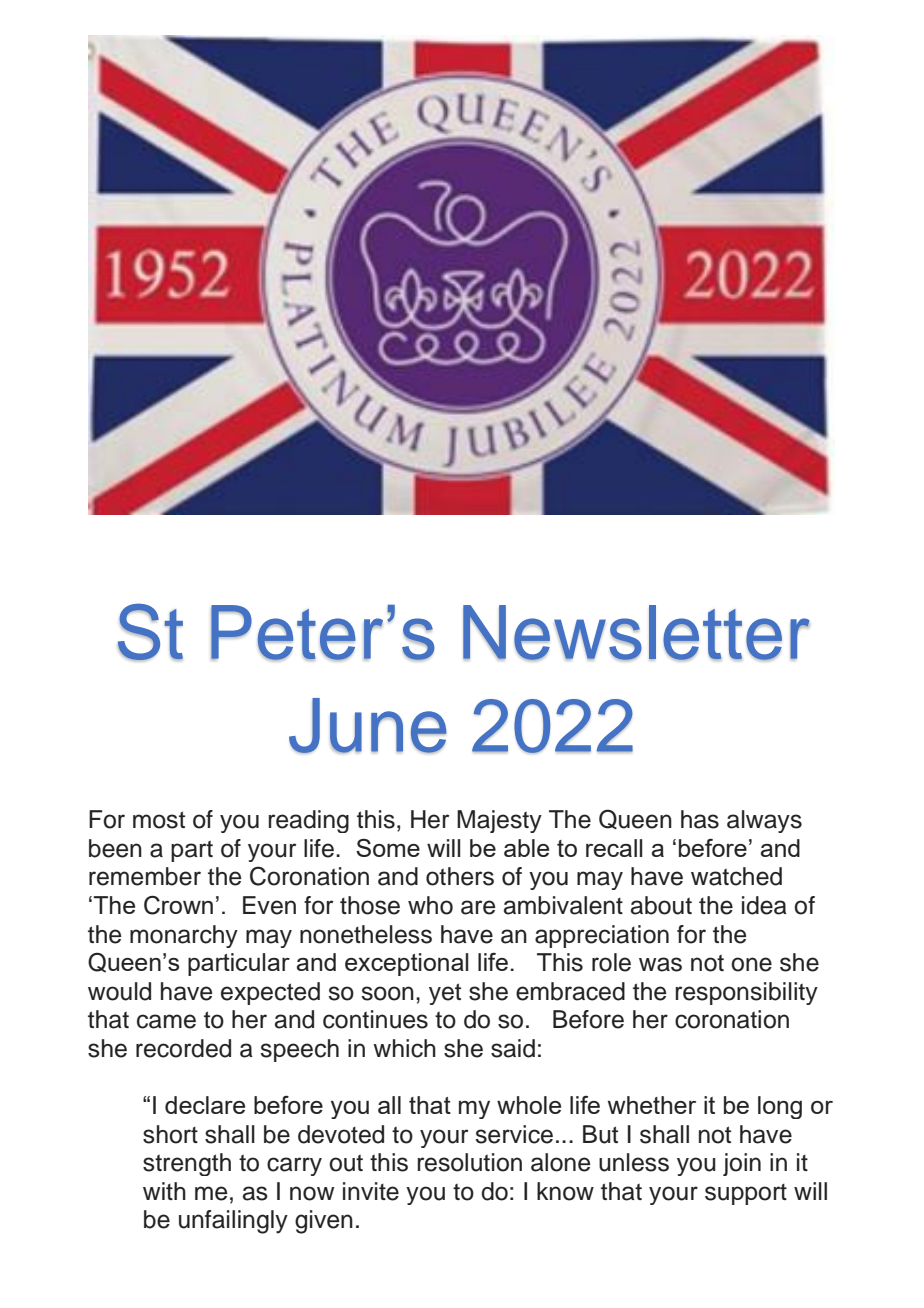  I want to click on Newsletter, so click(636, 633).
